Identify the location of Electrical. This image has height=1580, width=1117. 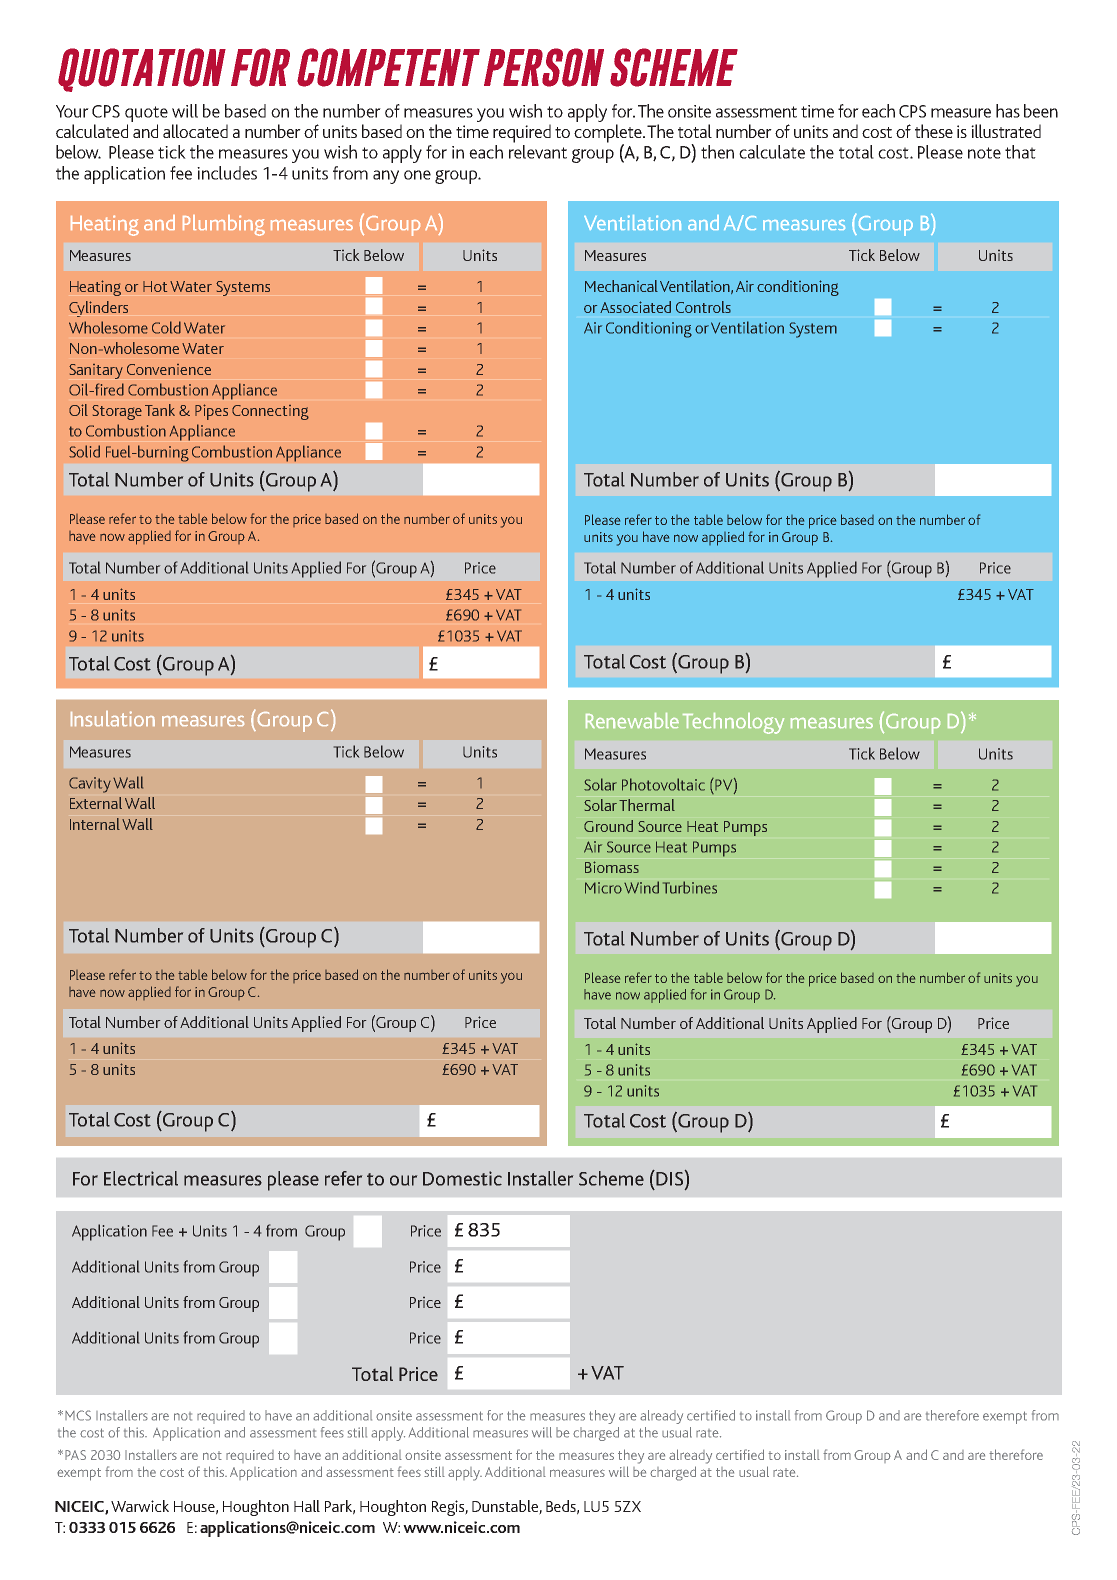
(141, 1178).
